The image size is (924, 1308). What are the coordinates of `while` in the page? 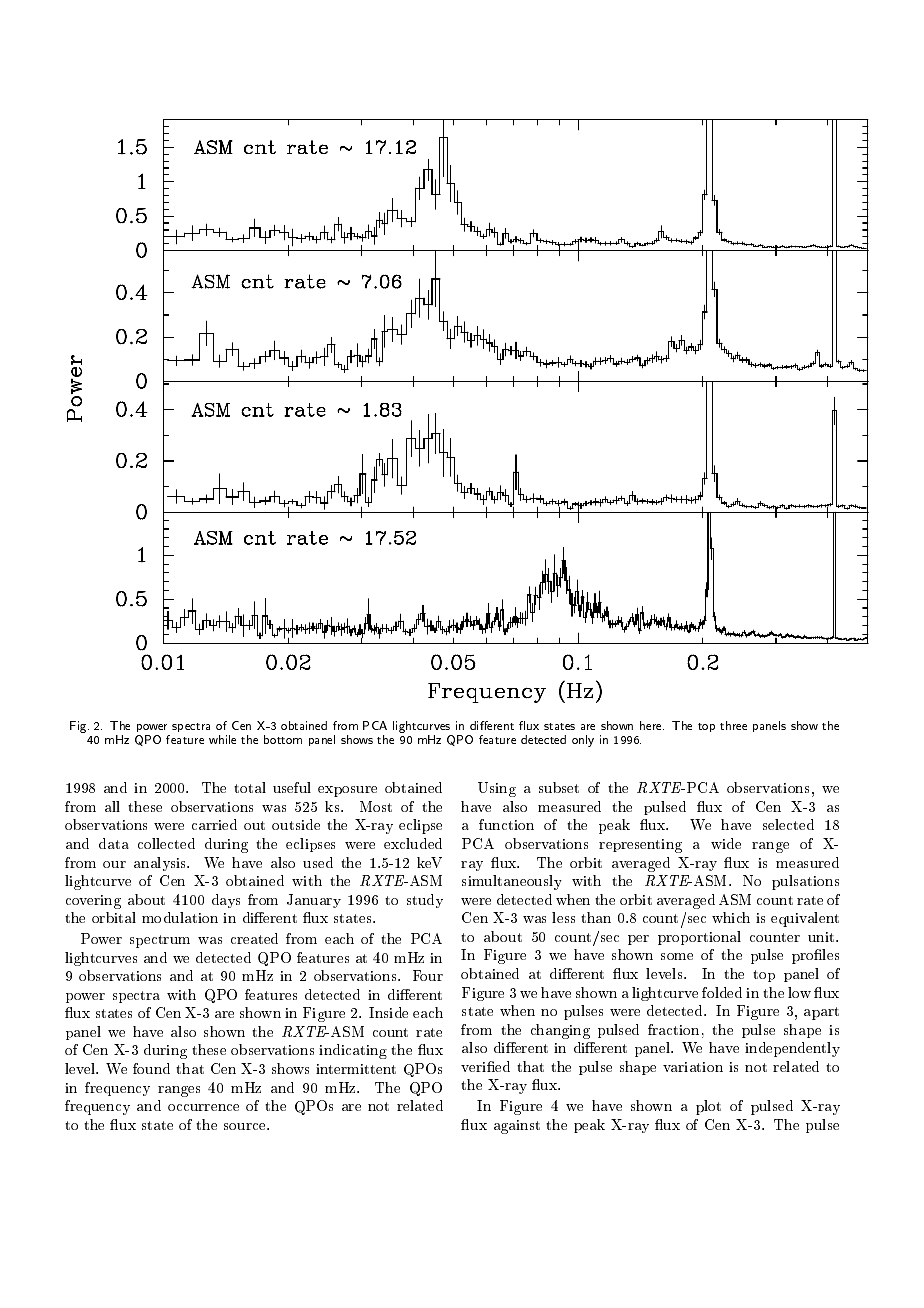 It's located at (222, 739).
